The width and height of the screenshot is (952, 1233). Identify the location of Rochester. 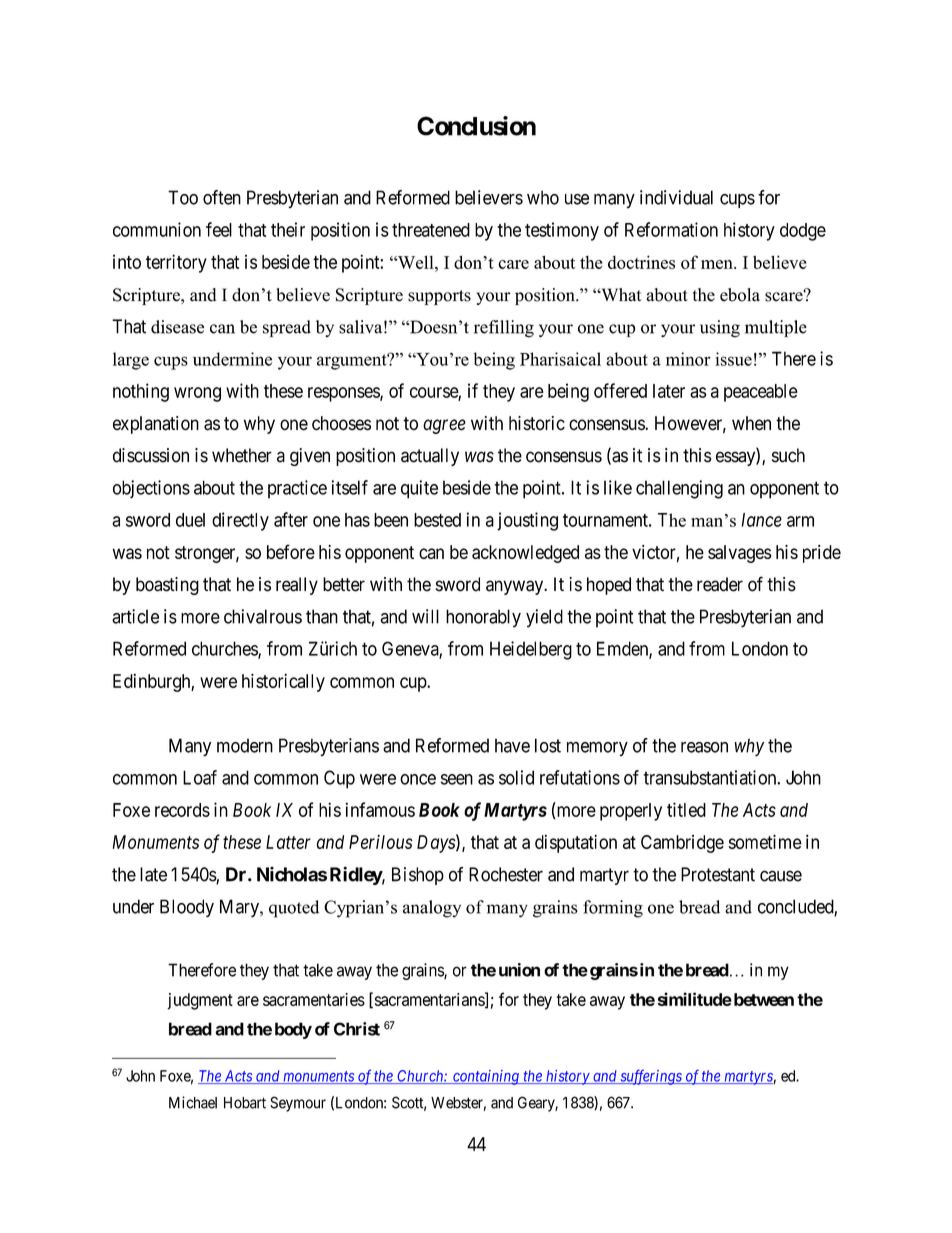
(506, 874).
